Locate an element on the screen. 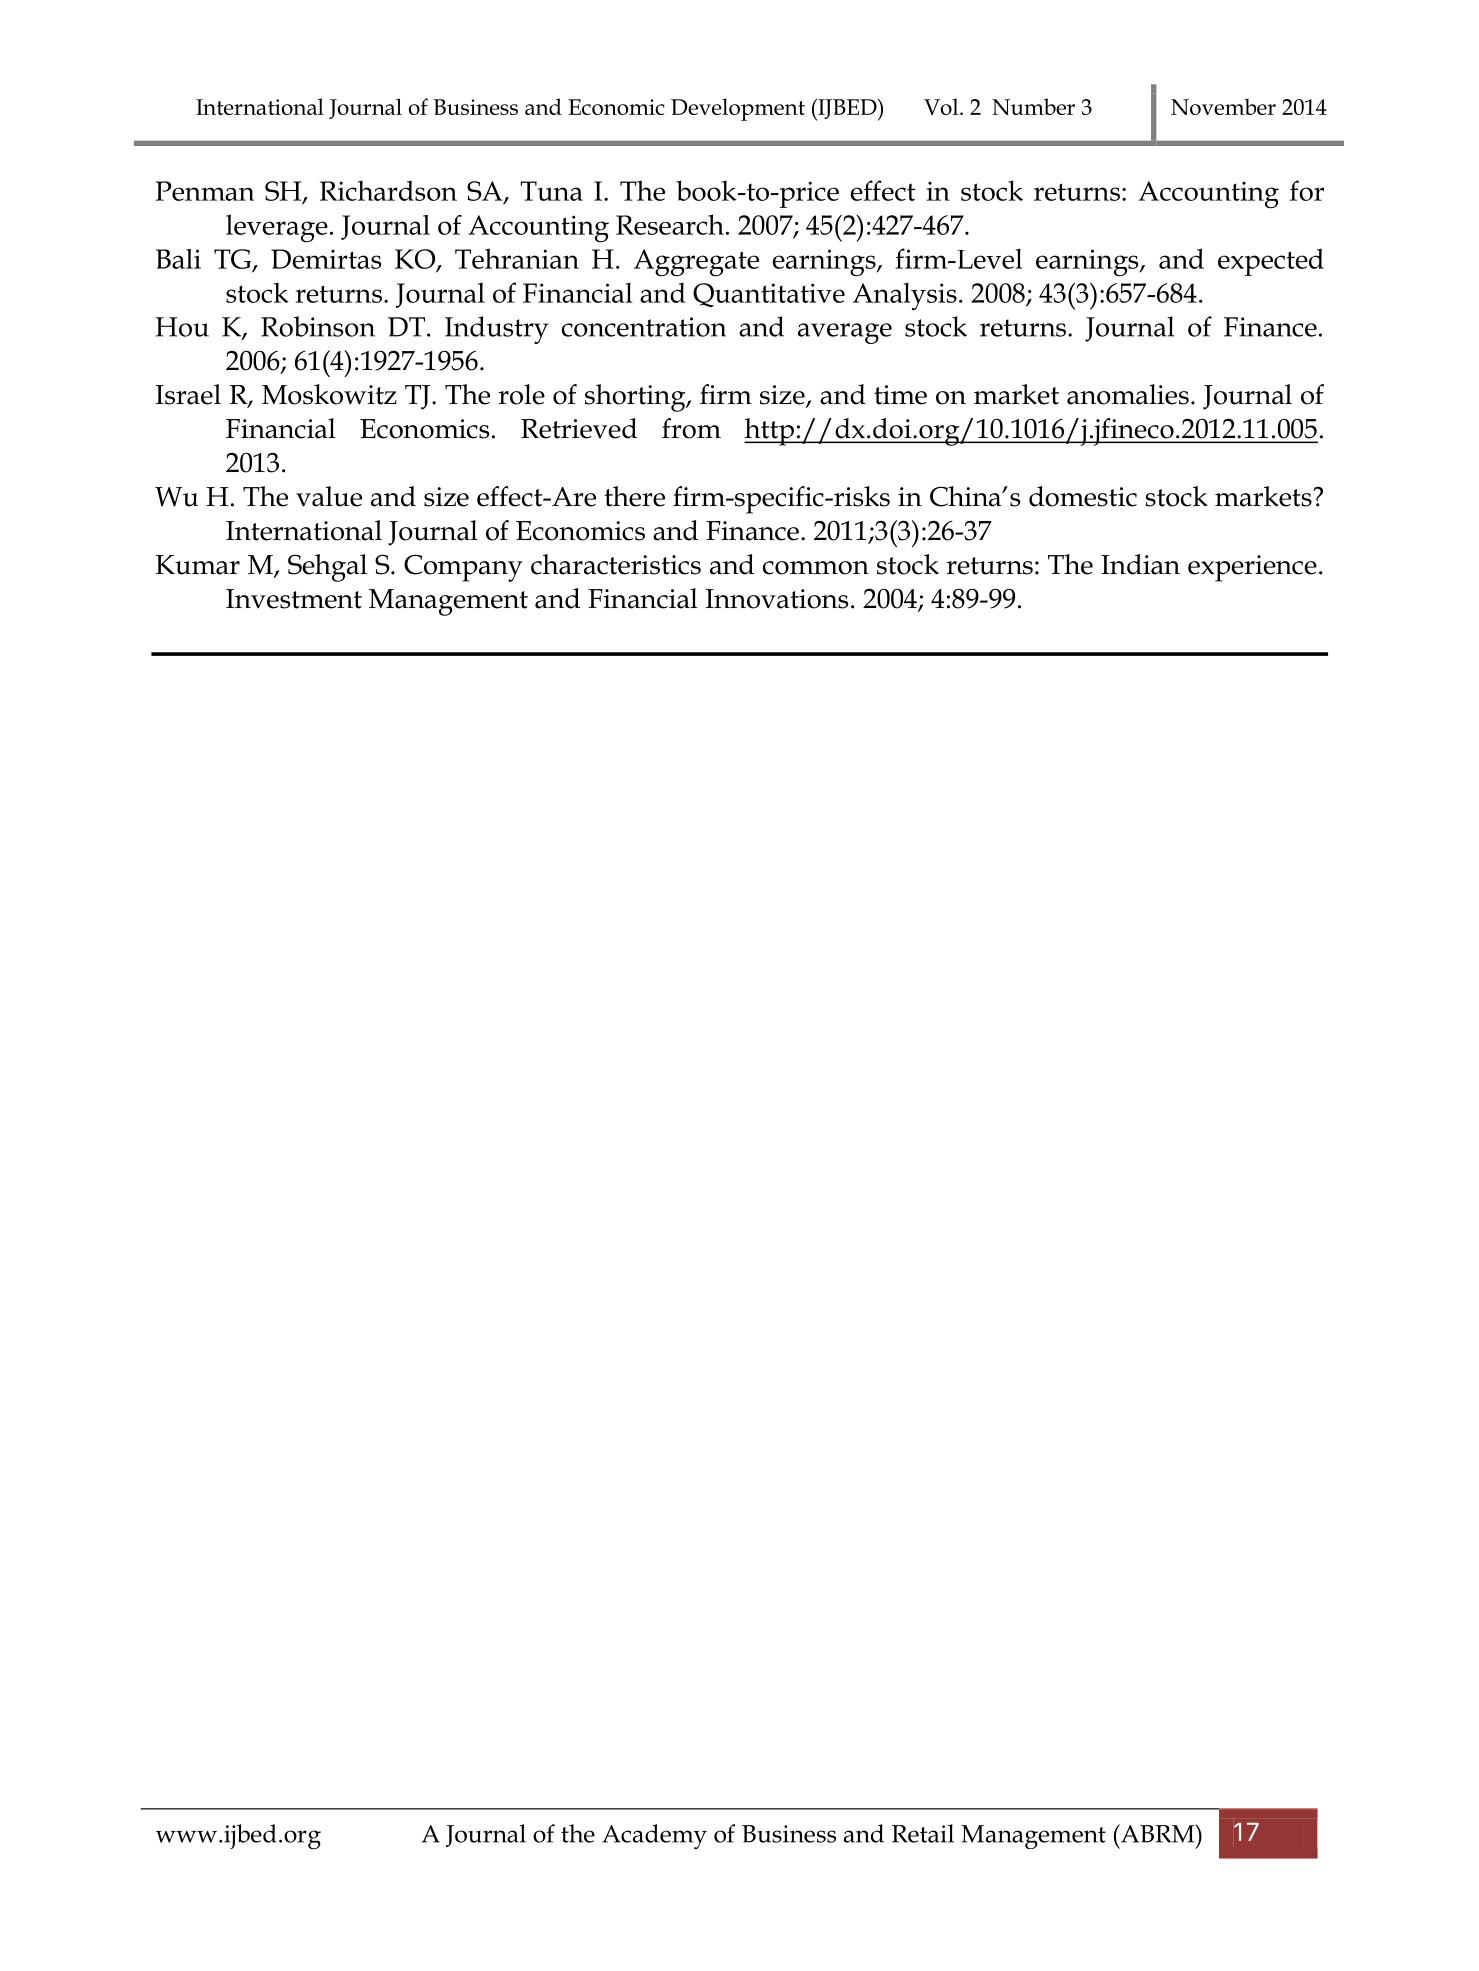 The height and width of the screenshot is (1971, 1479). Innovations is located at coordinates (777, 599).
